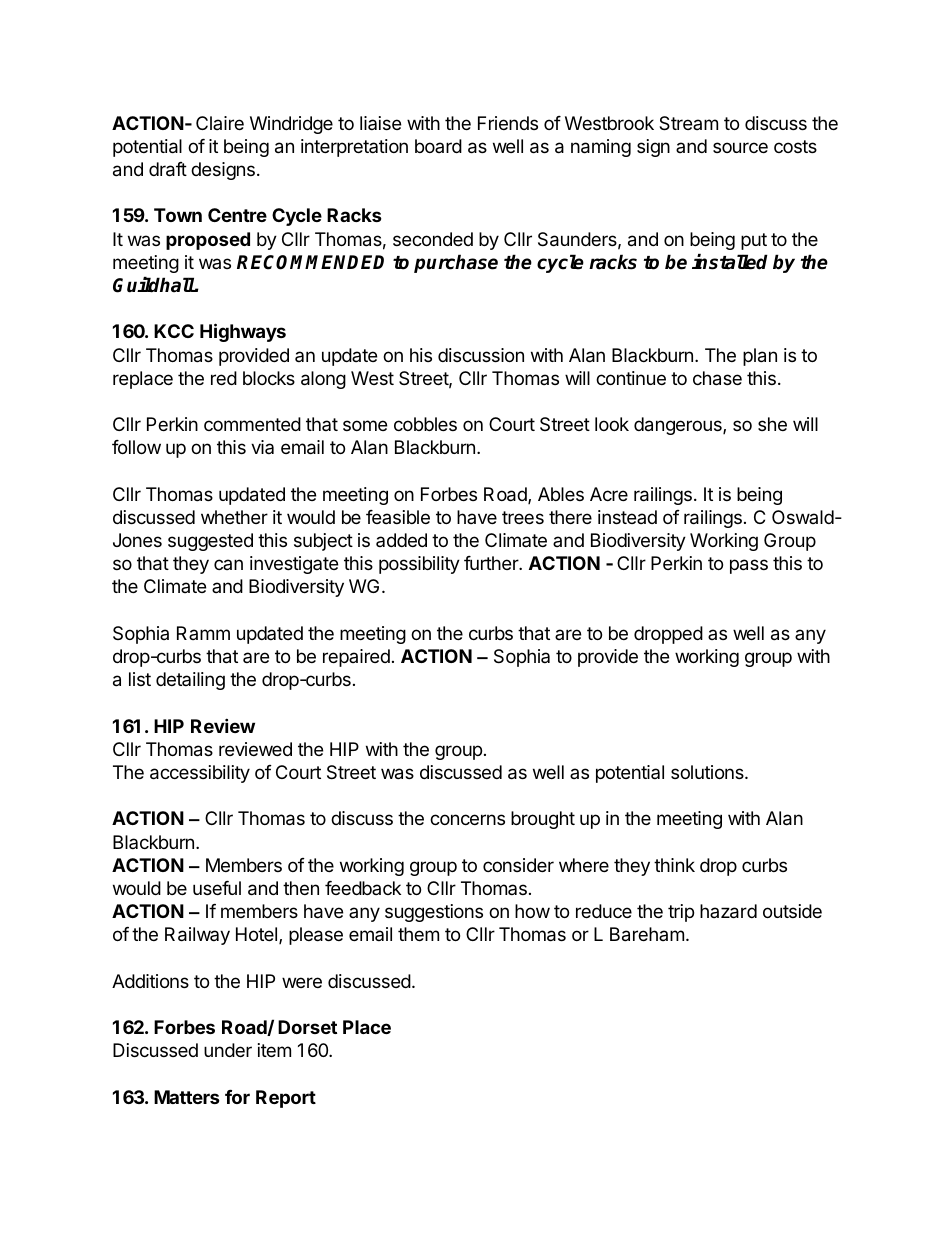 The height and width of the document is (1233, 952). Describe the element at coordinates (419, 565) in the document. I see `possibility` at that location.
